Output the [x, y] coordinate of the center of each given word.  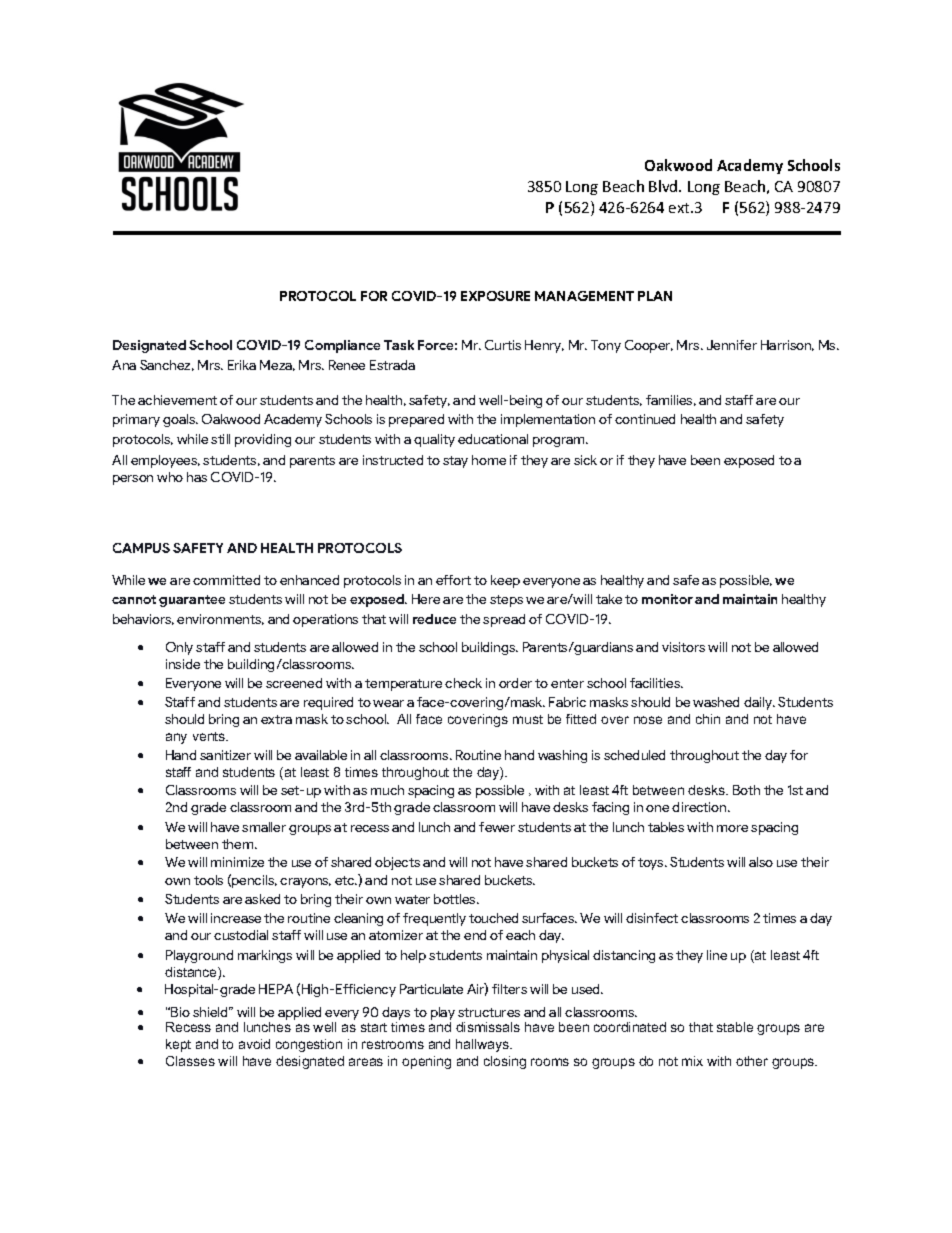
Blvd [664, 186]
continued [645, 419]
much [387, 790]
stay [455, 462]
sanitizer [225, 755]
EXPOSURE [495, 296]
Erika [242, 365]
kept [178, 1045]
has [197, 477]
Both [746, 790]
